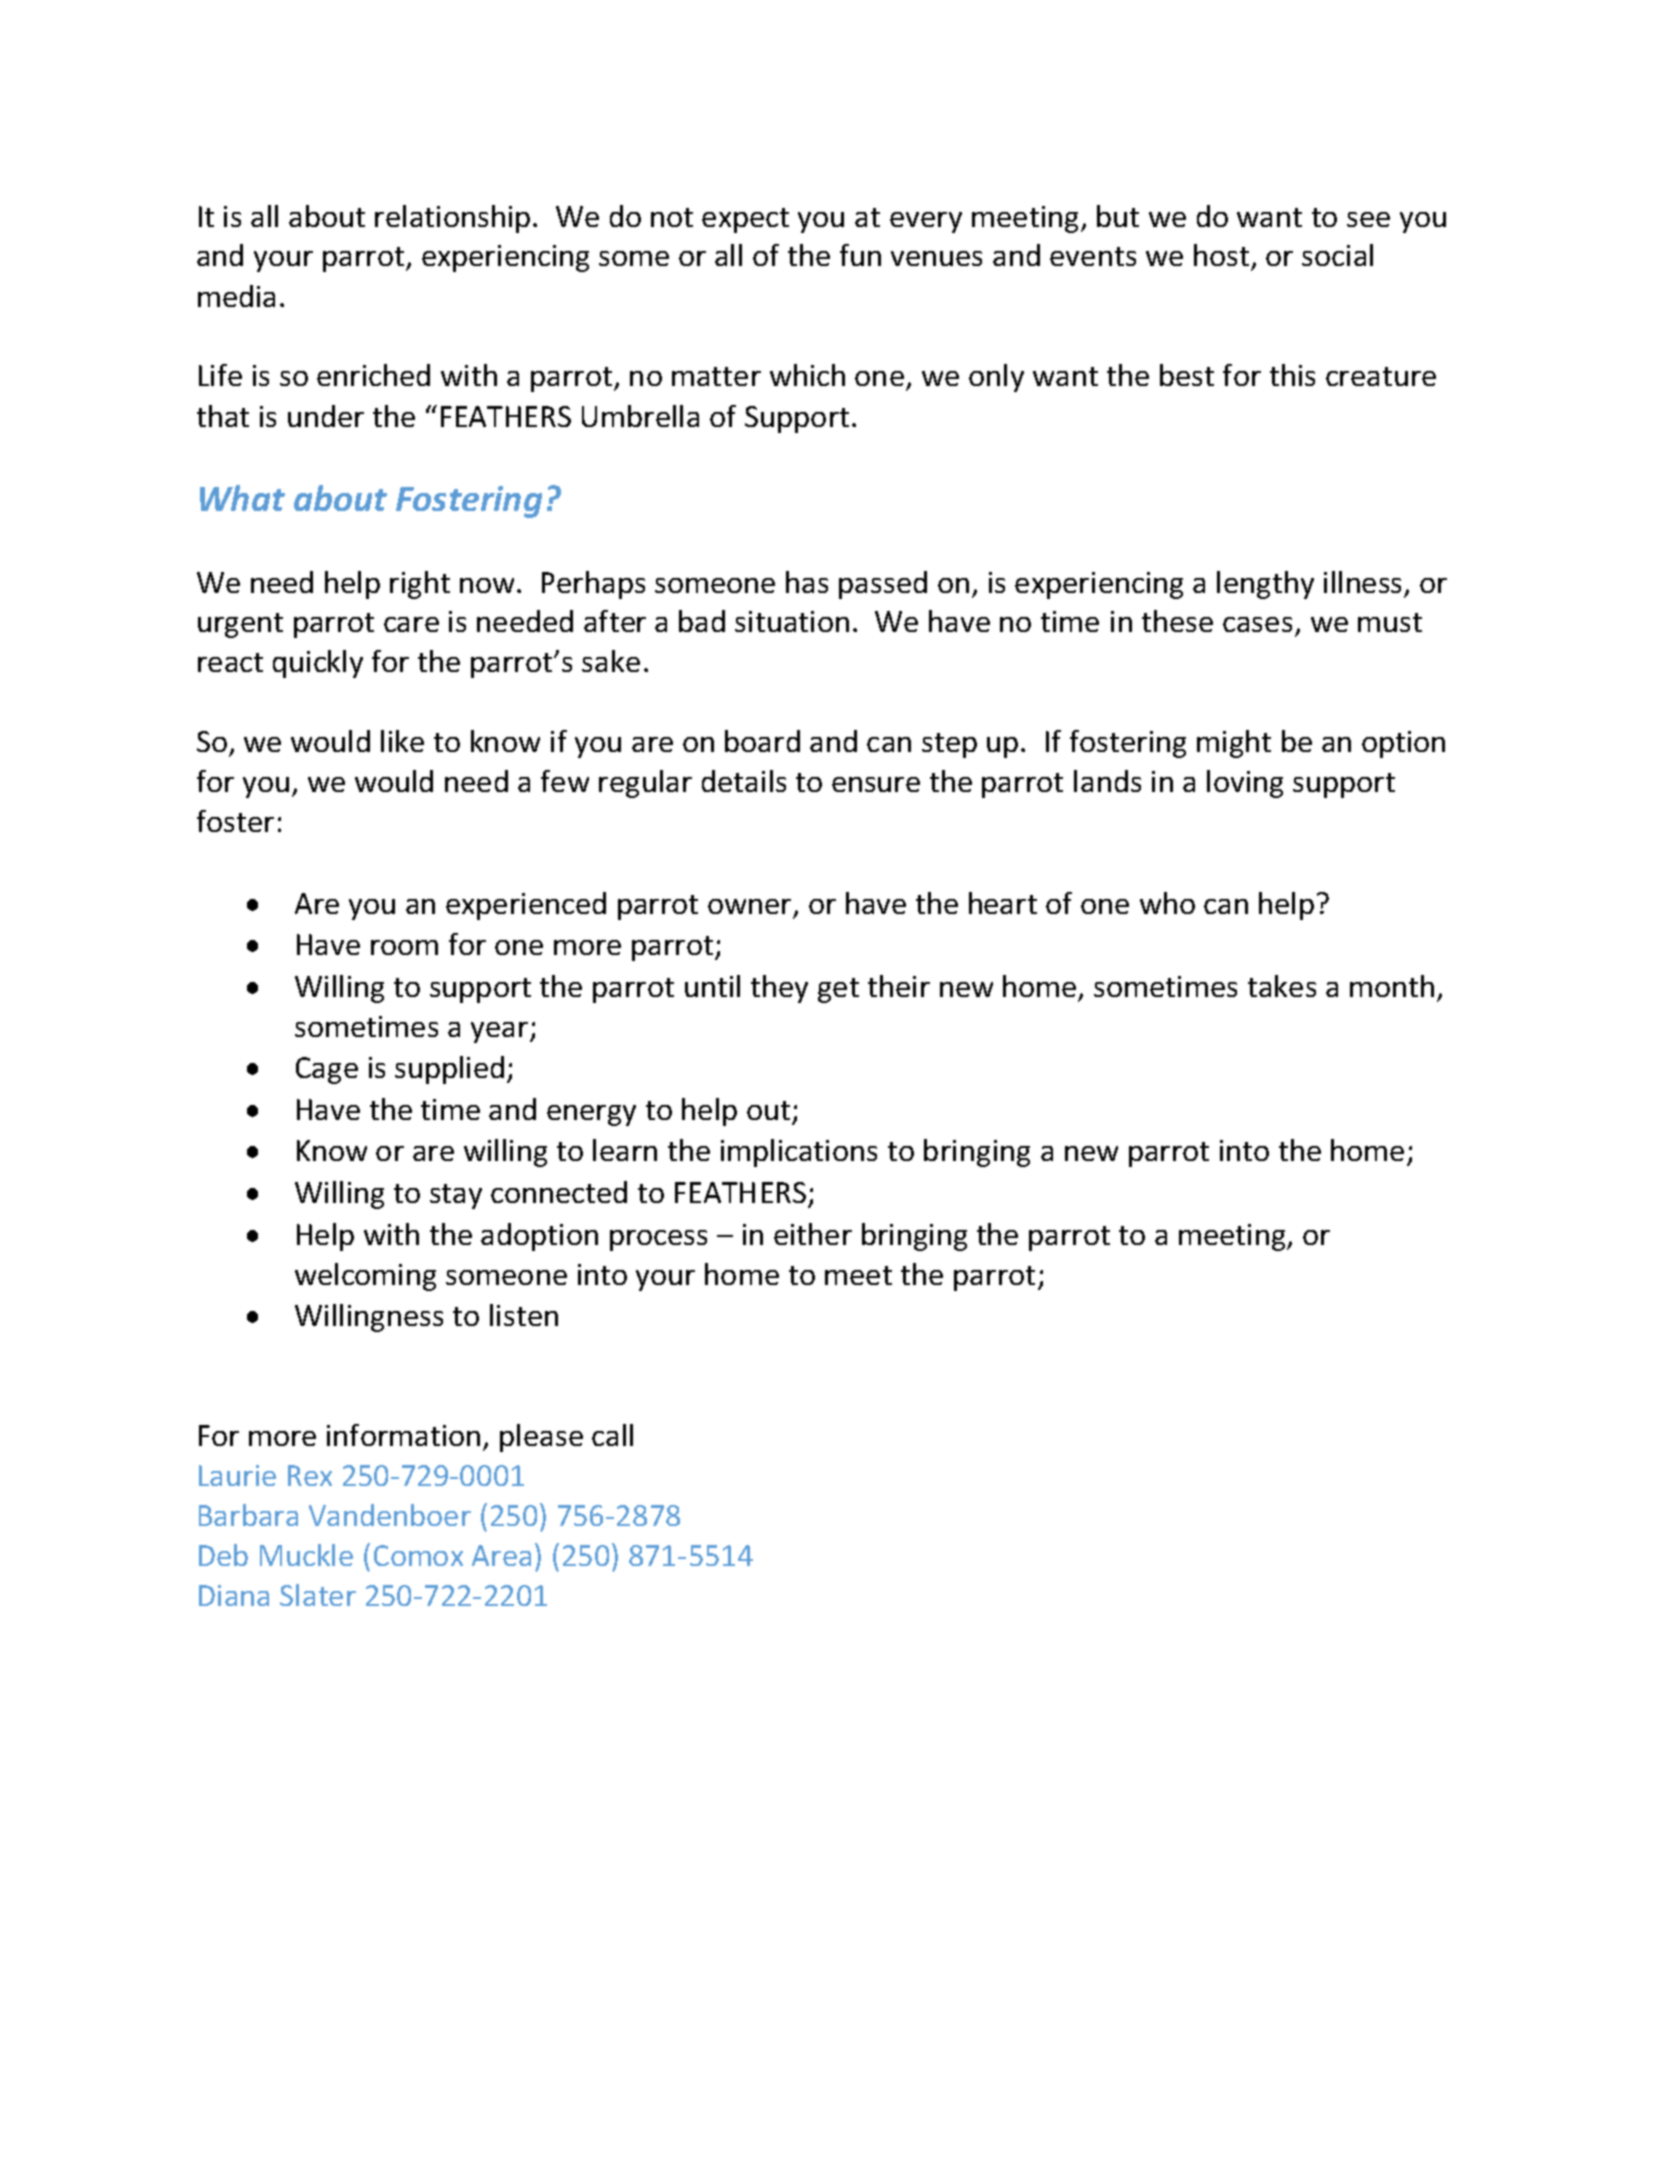 The width and height of the page is (1667, 2157). What do you see at coordinates (860, 255) in the page?
I see `fun` at bounding box center [860, 255].
